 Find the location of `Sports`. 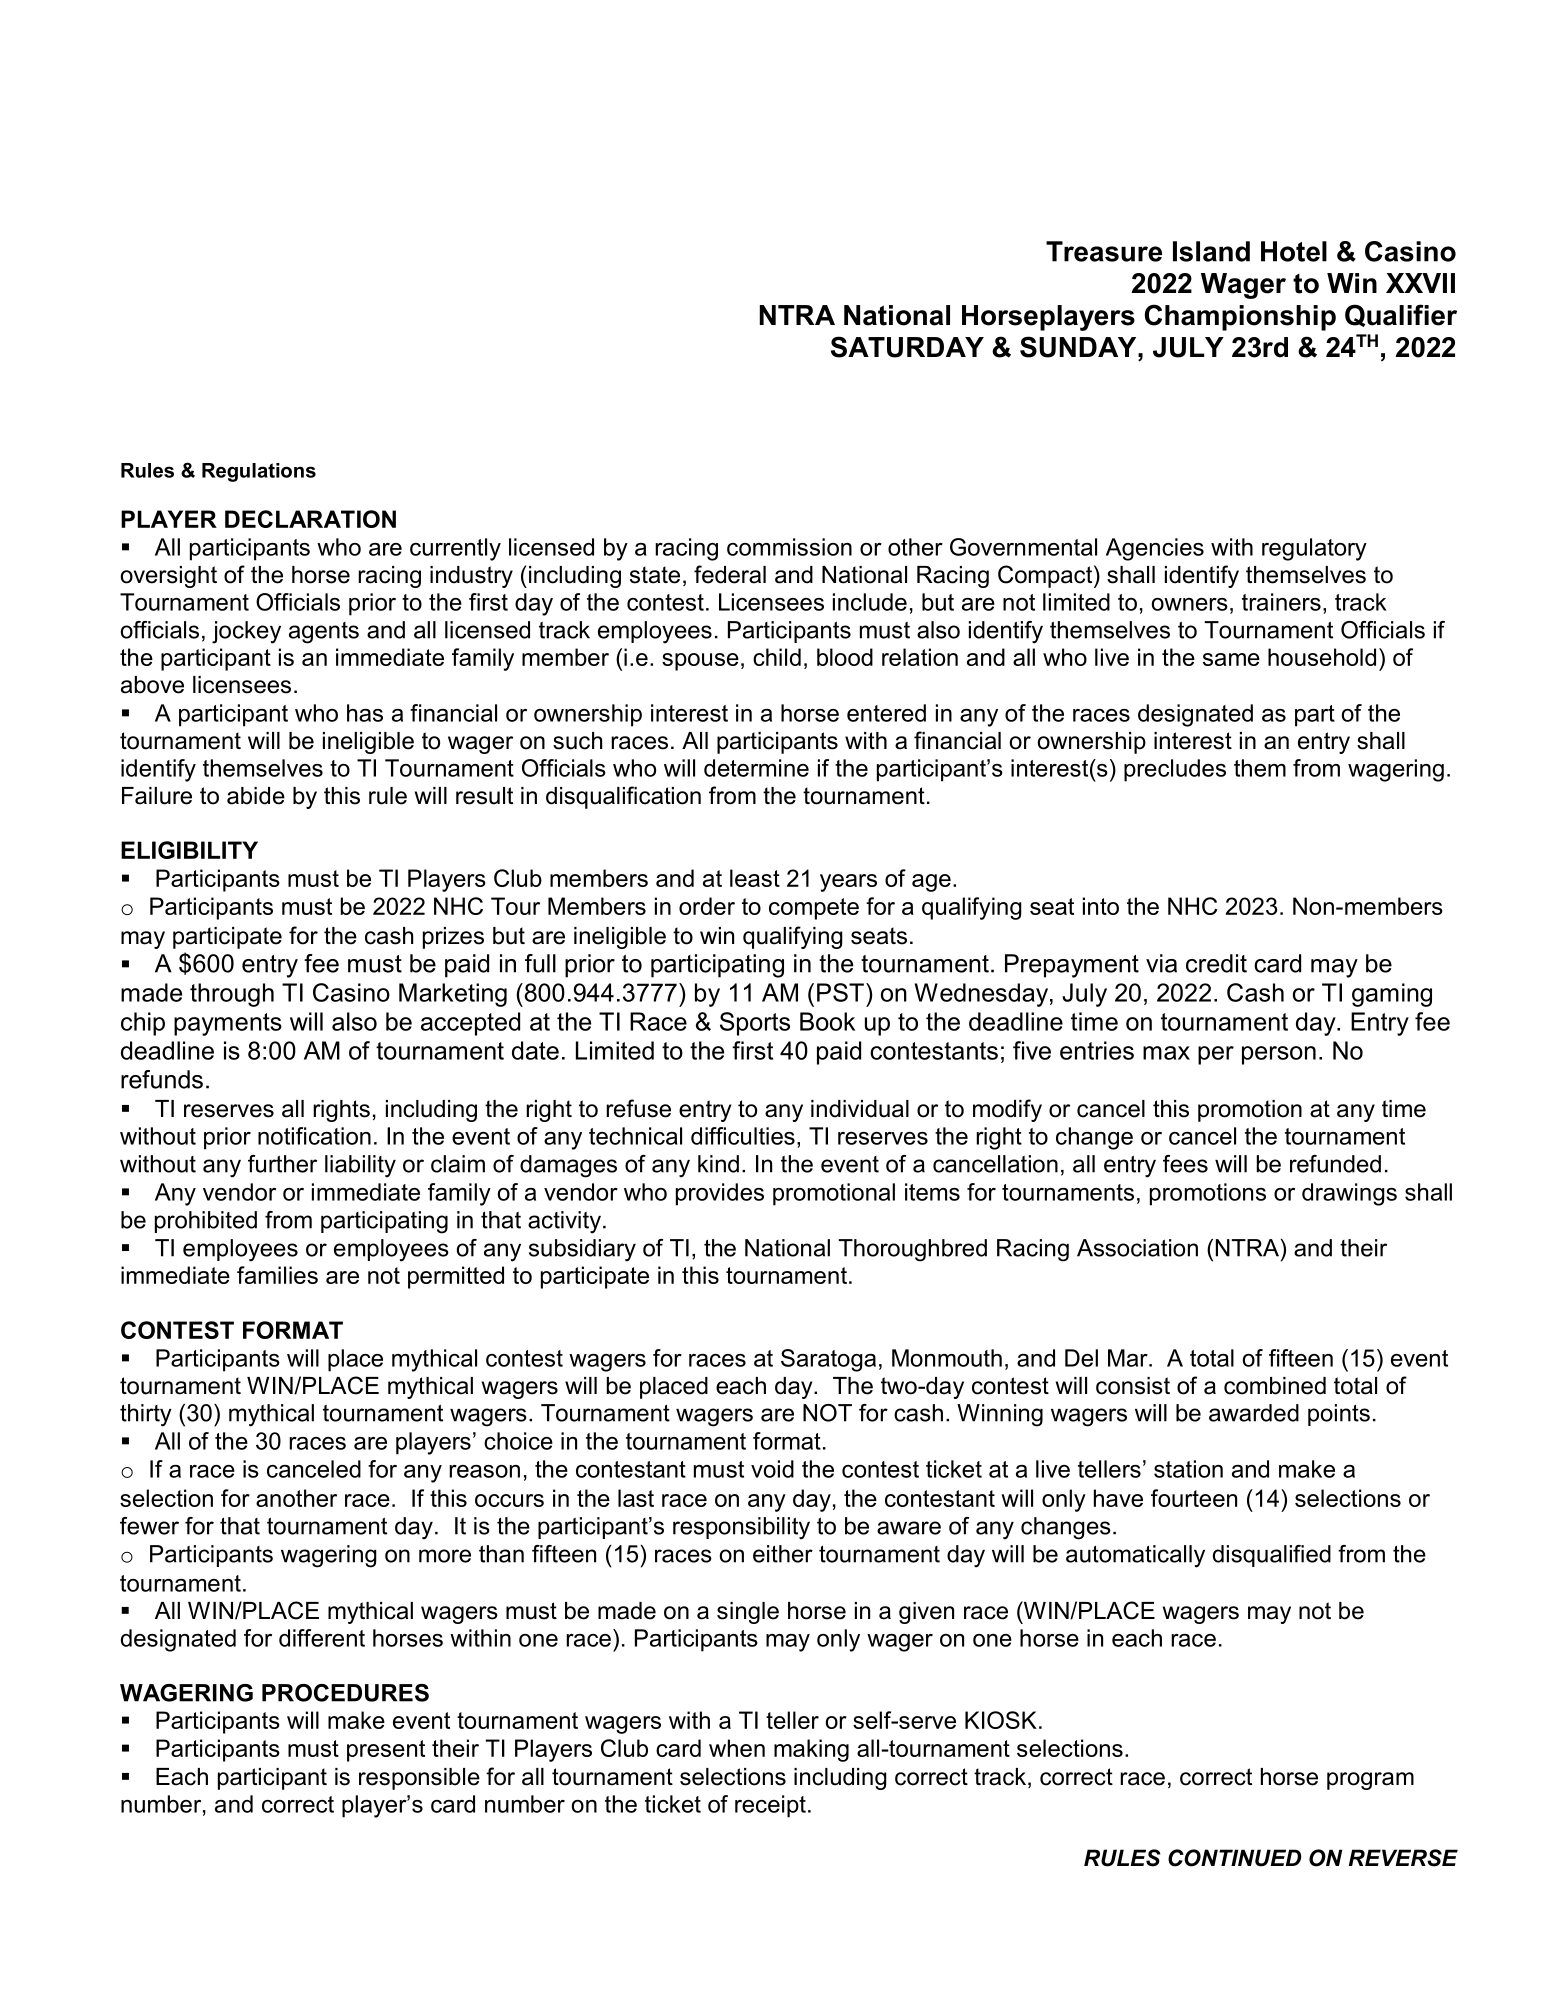

Sports is located at coordinates (755, 1024).
